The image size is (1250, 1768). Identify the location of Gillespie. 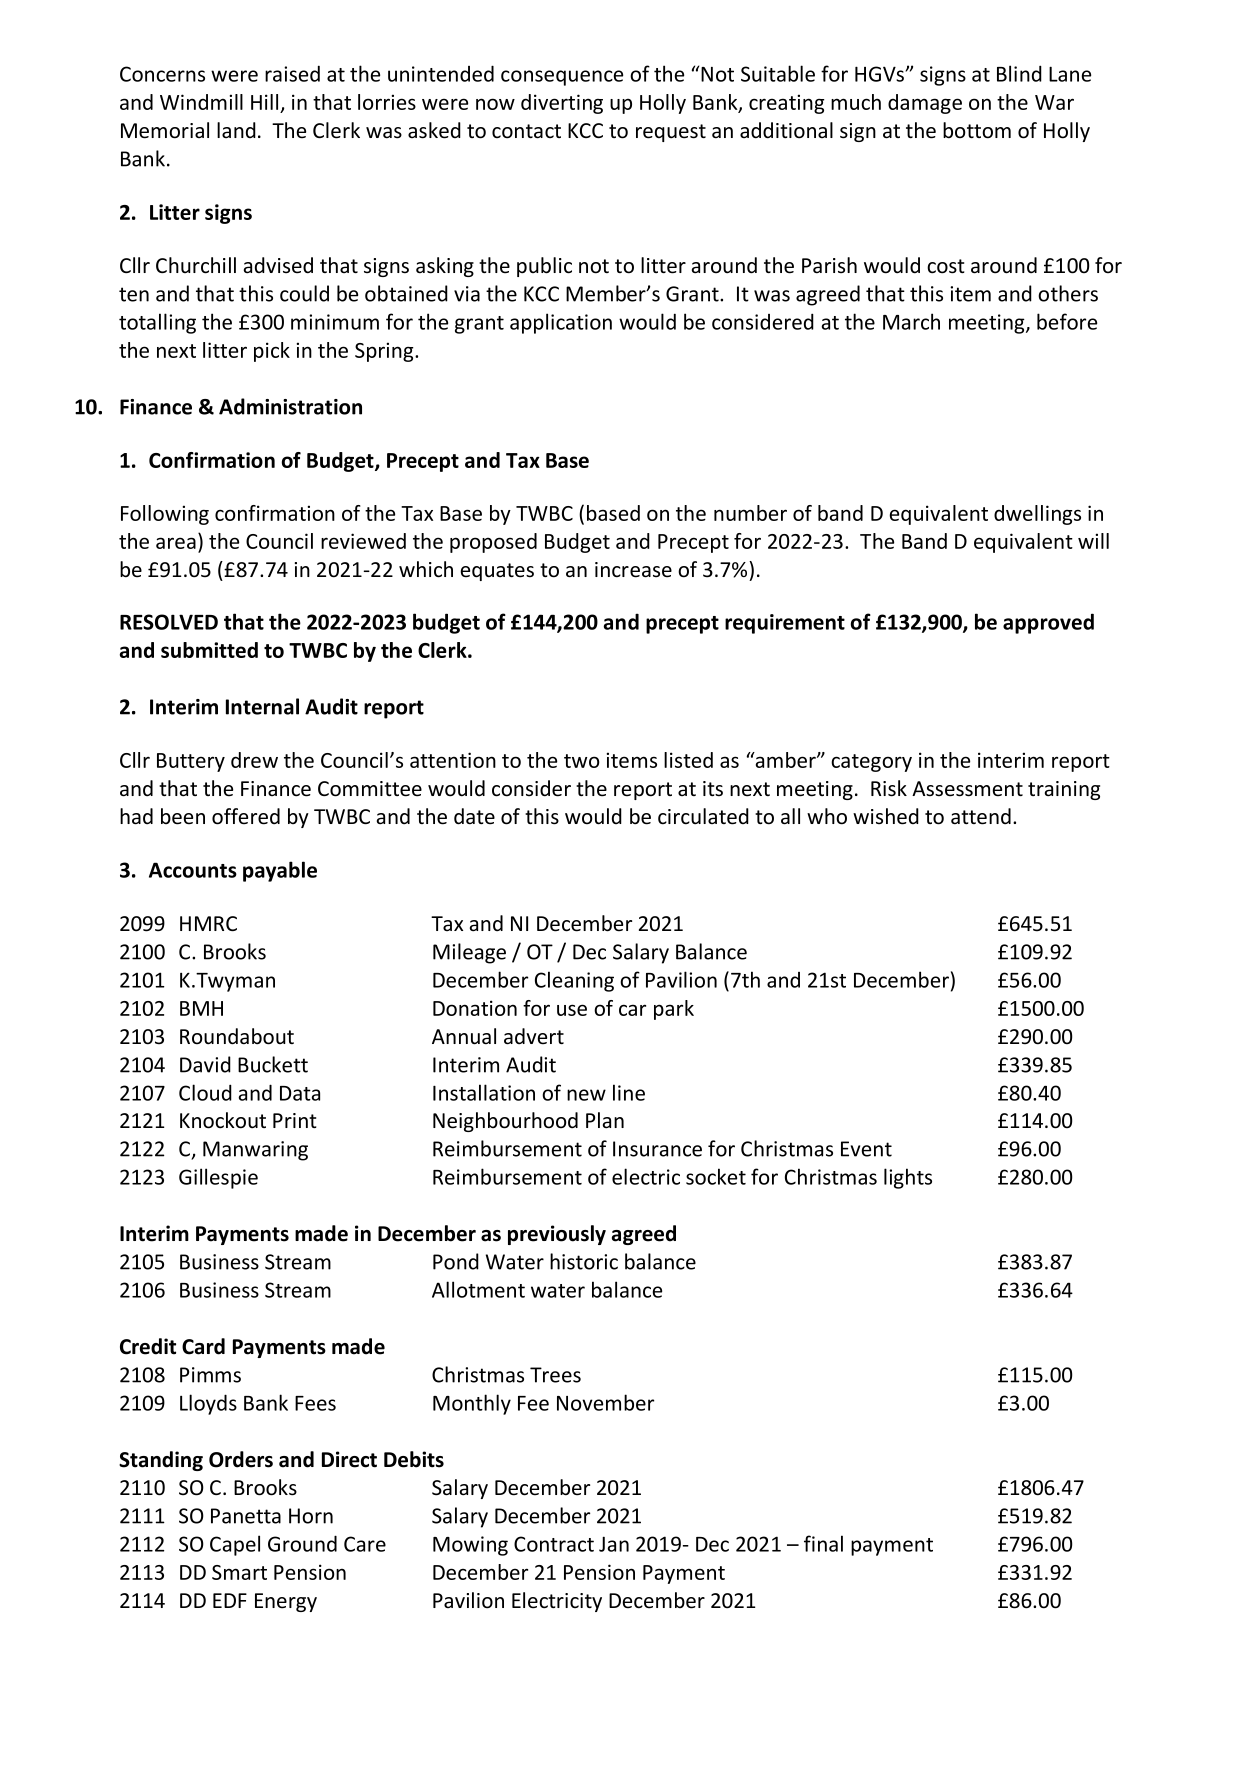
(218, 1178).
